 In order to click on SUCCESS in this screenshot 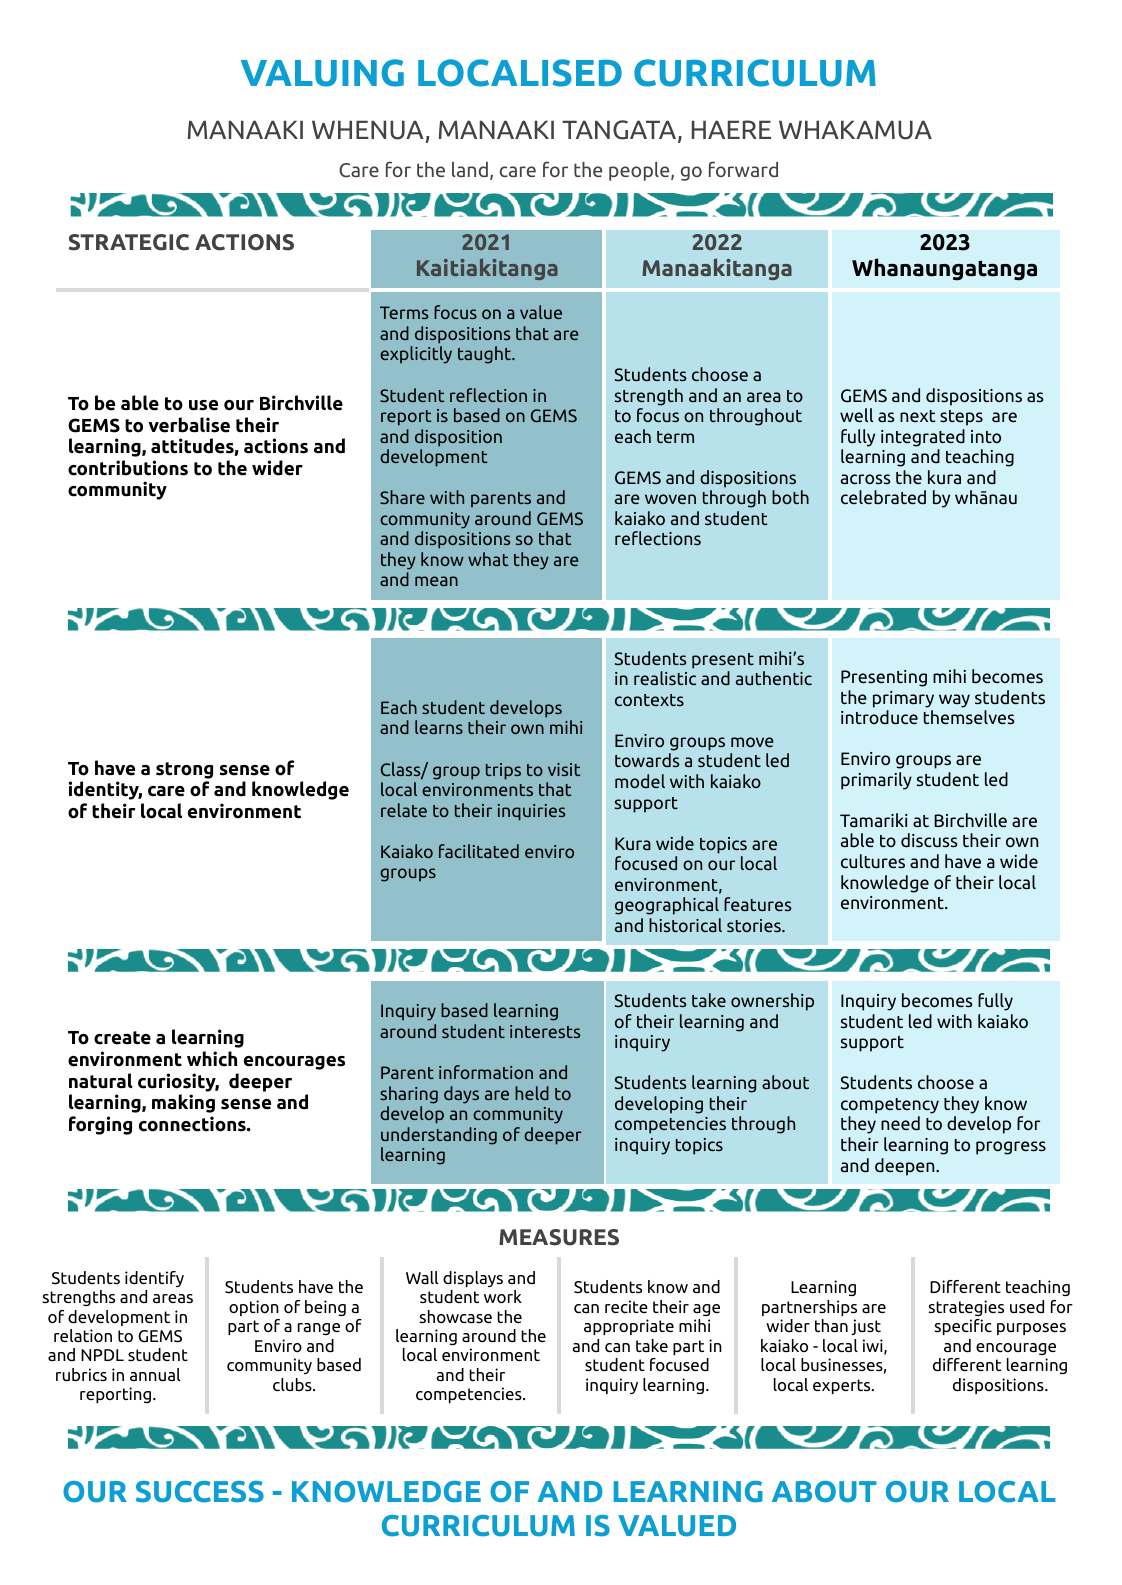, I will do `click(200, 1492)`.
